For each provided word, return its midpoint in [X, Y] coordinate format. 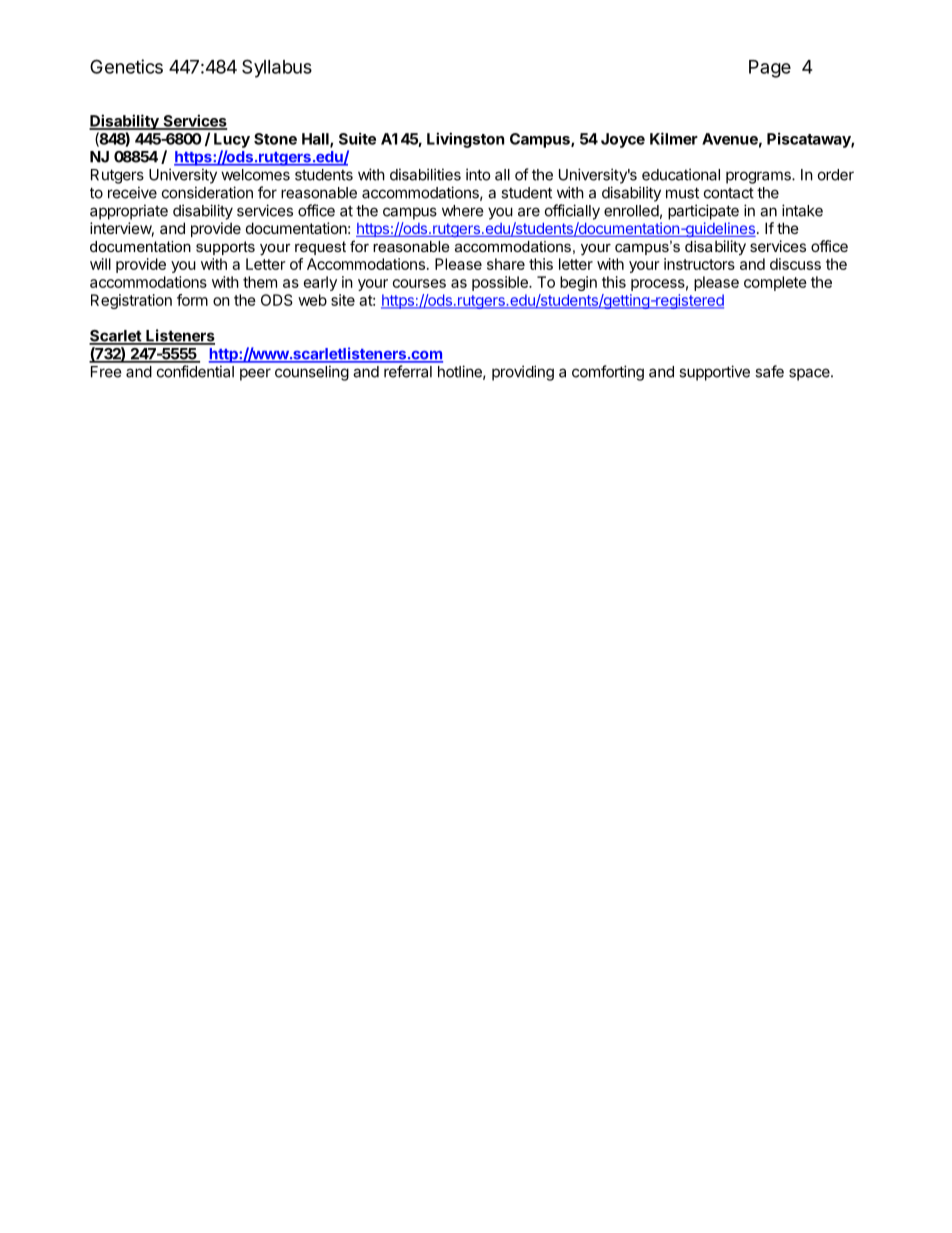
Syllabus [277, 68]
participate [703, 212]
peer [255, 374]
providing [523, 373]
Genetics [126, 66]
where [463, 211]
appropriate [129, 212]
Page [770, 69]
